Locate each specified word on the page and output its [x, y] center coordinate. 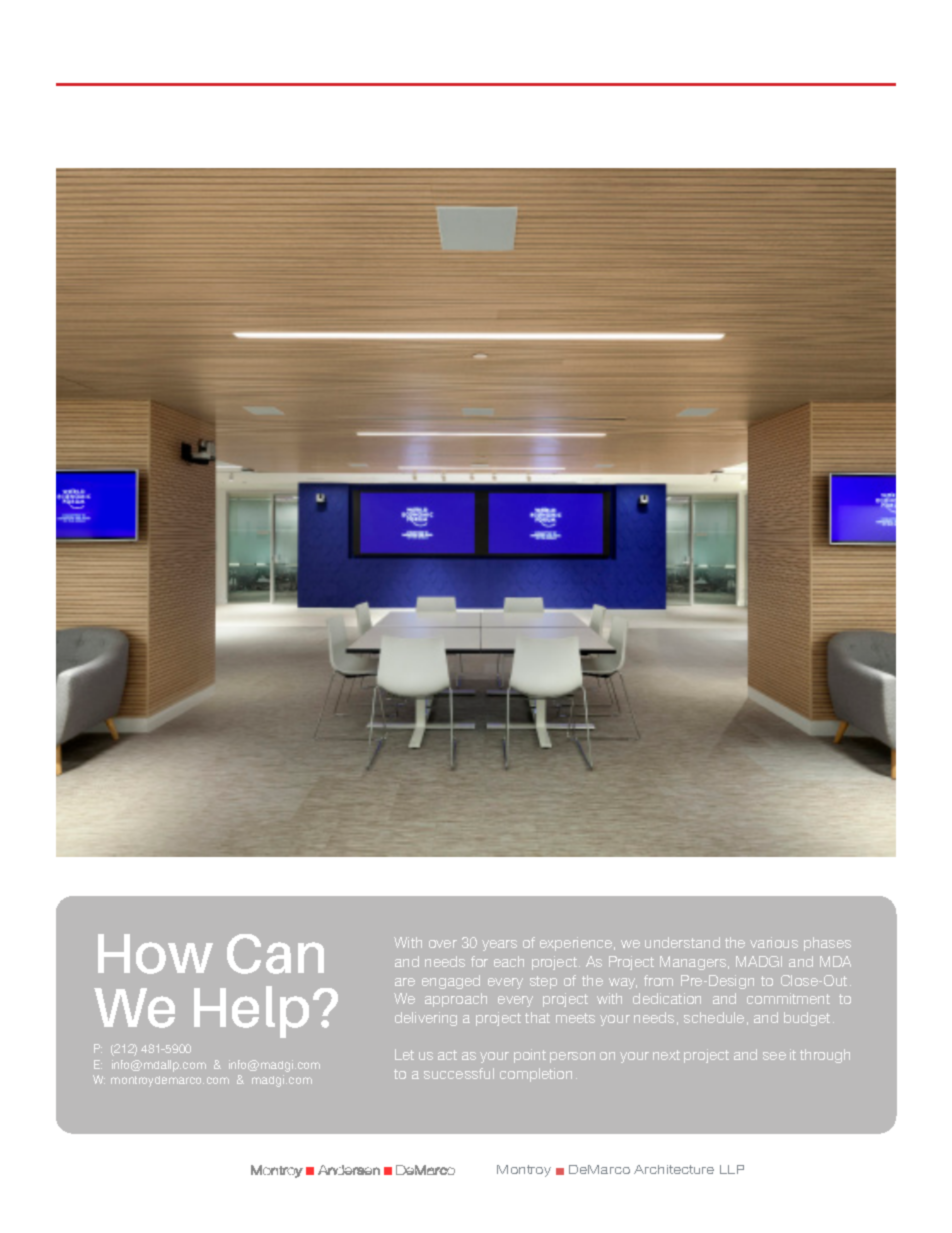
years [499, 945]
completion [536, 1075]
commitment [788, 998]
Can [275, 954]
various [774, 942]
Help [251, 1012]
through [825, 1056]
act [447, 1055]
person [572, 1057]
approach [456, 1000]
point [530, 1056]
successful [459, 1073]
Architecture [674, 1169]
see [774, 1056]
